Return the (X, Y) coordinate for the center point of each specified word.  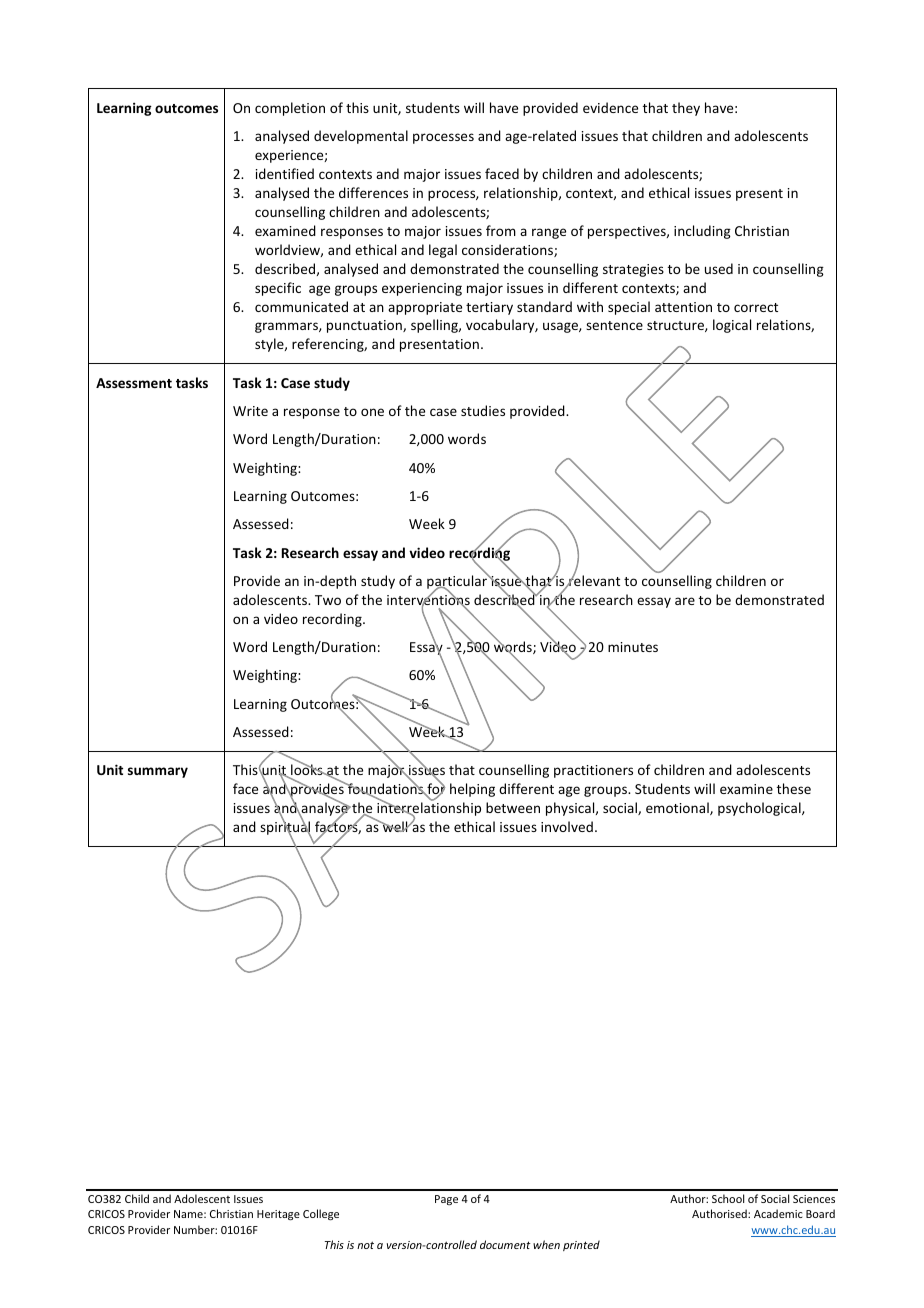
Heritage (278, 1215)
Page (446, 1200)
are (685, 601)
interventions (428, 600)
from (501, 230)
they (686, 109)
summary (158, 772)
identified (285, 173)
